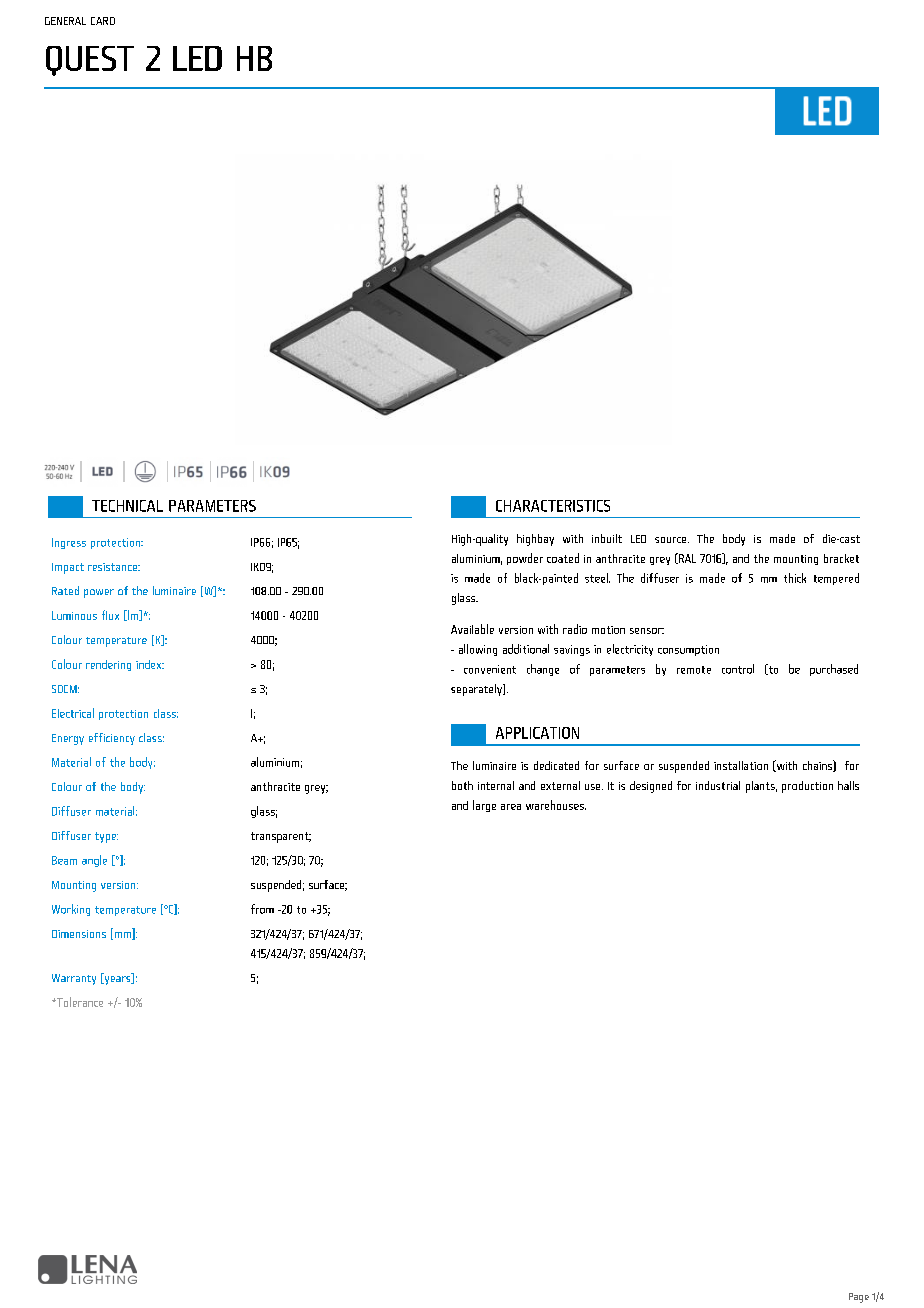 This screenshot has height=1308, width=924. I want to click on control, so click(738, 669).
